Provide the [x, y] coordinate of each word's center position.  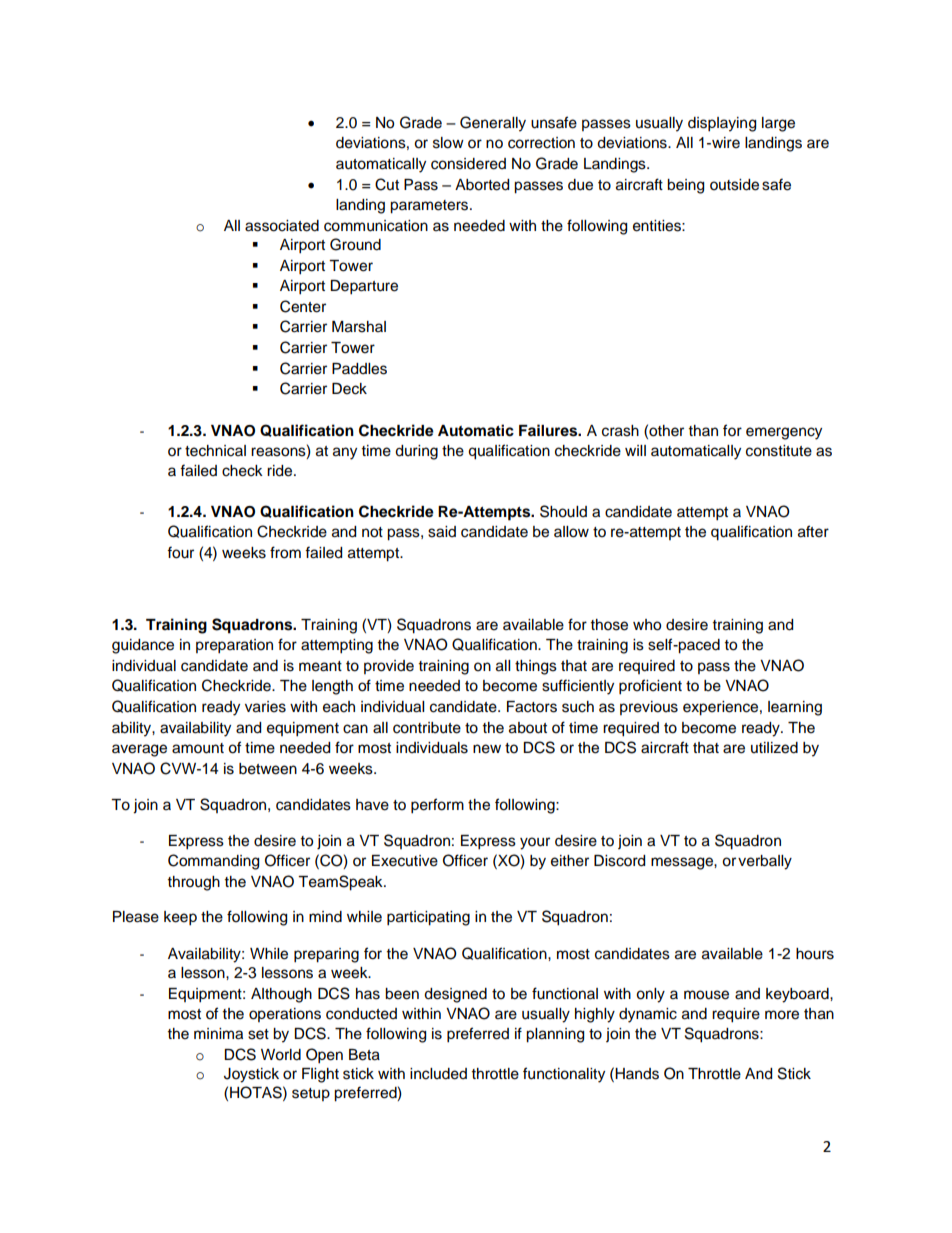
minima [218, 1034]
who [647, 625]
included [438, 1074]
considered [468, 164]
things [536, 667]
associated [282, 226]
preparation [234, 646]
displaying [722, 124]
